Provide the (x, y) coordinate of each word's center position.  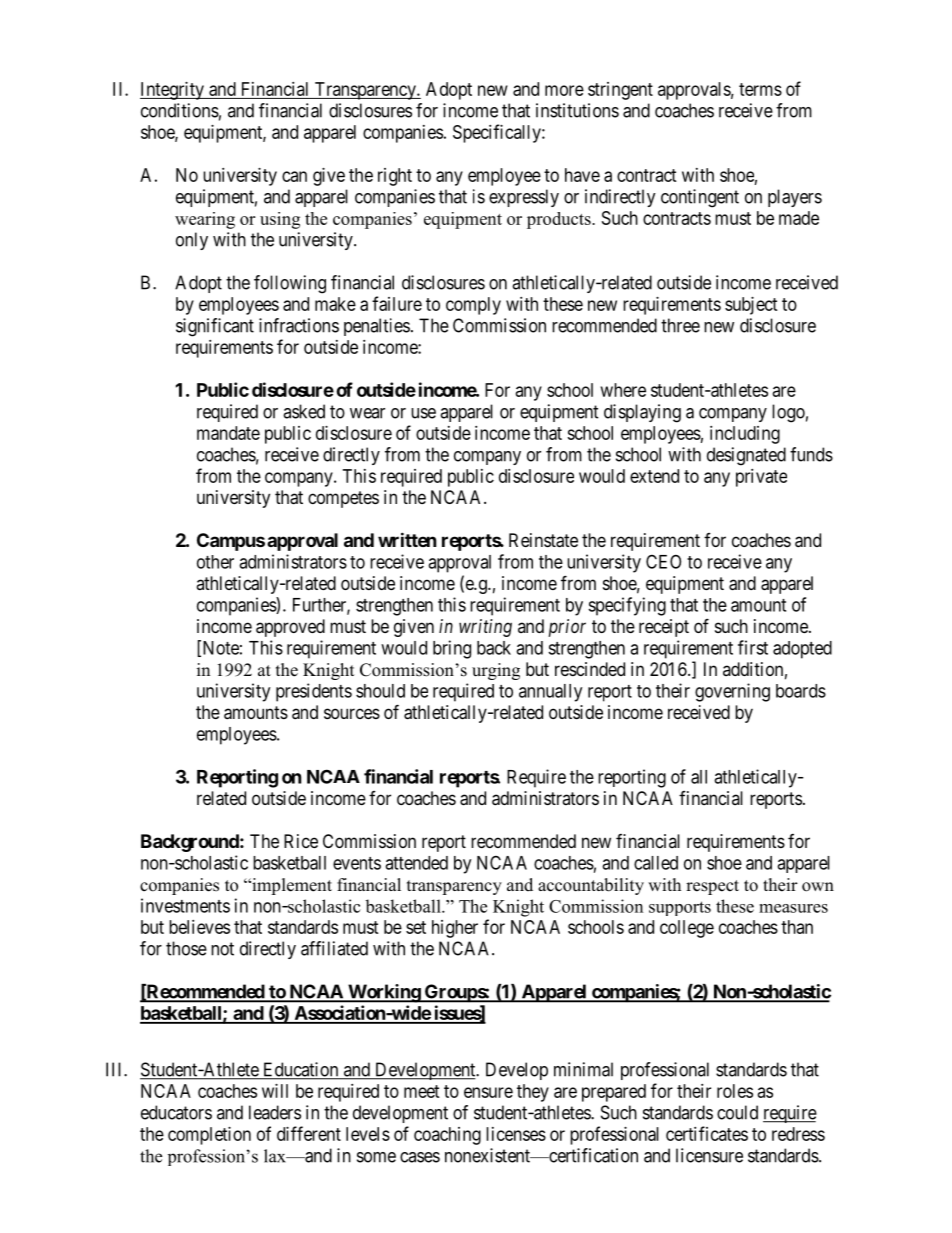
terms (760, 89)
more (564, 90)
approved (290, 628)
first (753, 647)
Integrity (173, 91)
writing (485, 628)
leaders (275, 1112)
